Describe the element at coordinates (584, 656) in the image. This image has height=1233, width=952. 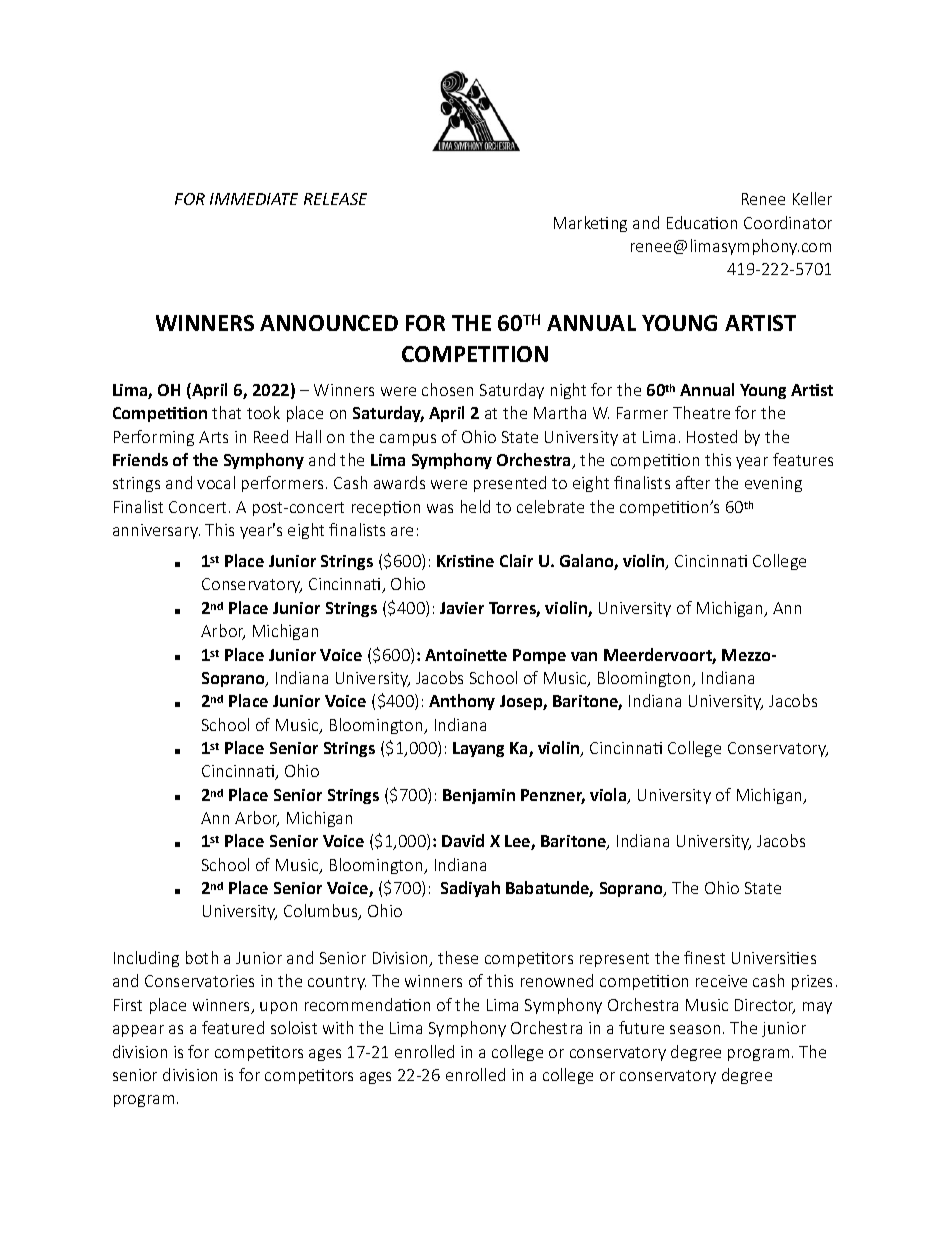
I see `van` at that location.
